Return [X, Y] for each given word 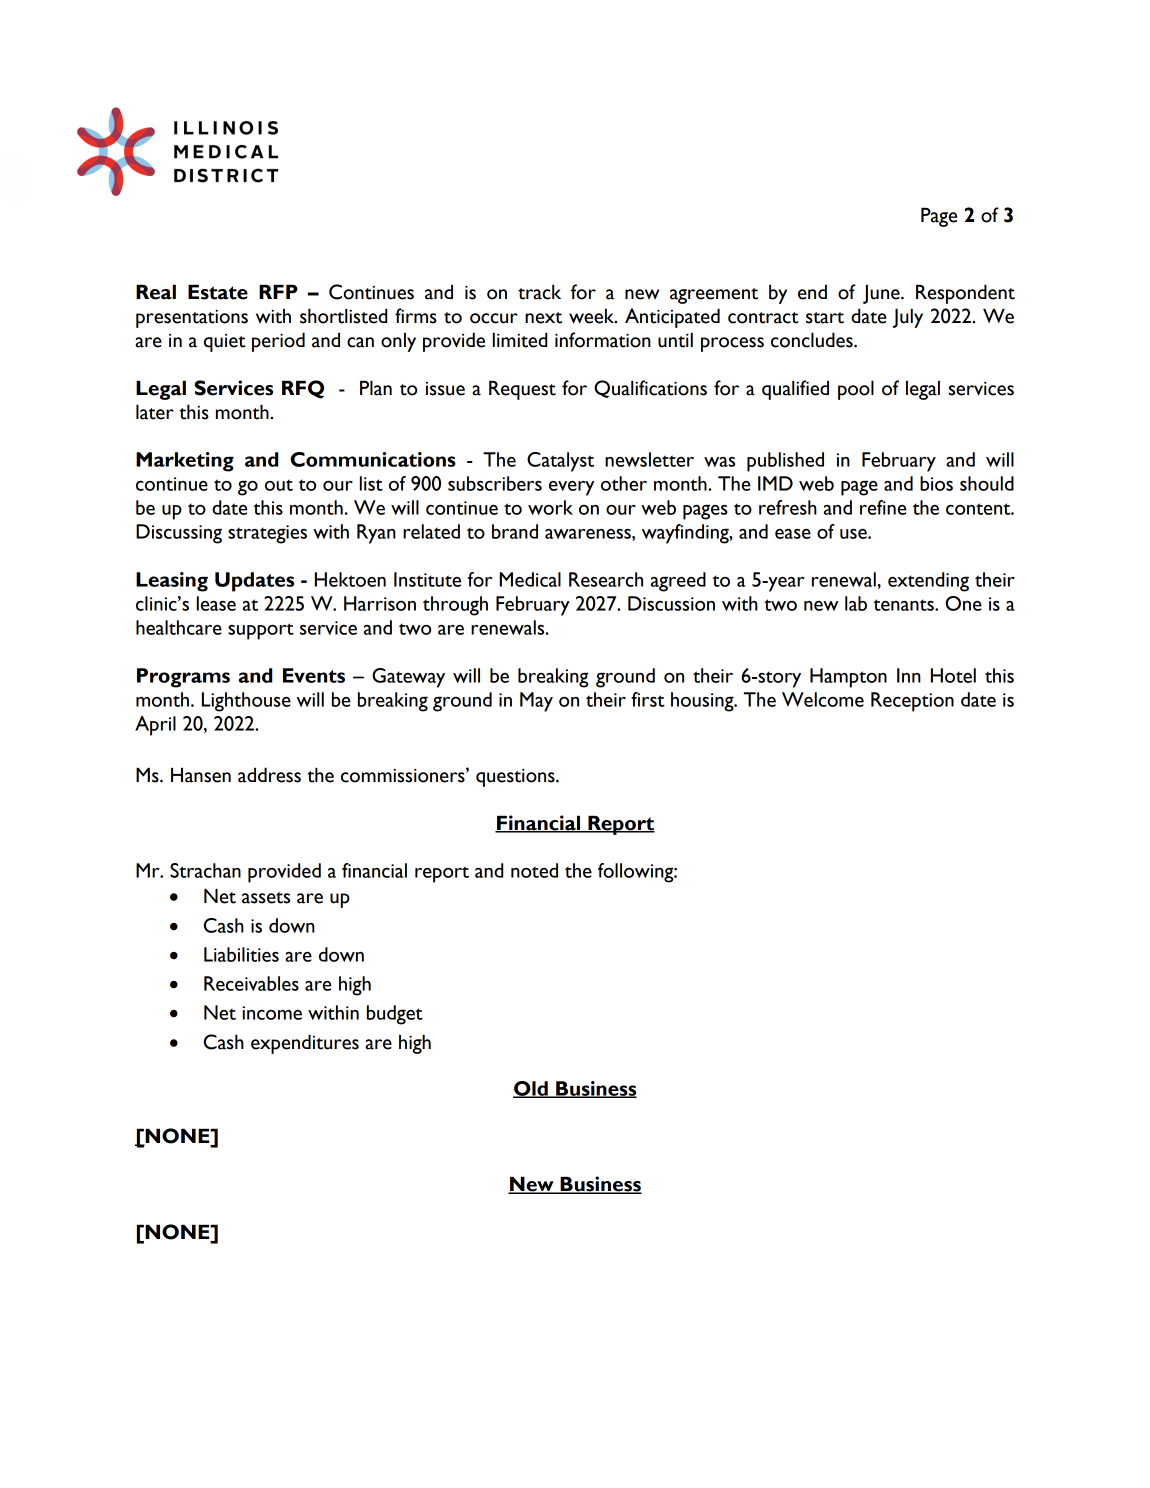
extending [928, 582]
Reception [912, 702]
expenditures [305, 1044]
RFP [278, 291]
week [593, 316]
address [269, 775]
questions [516, 778]
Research [606, 579]
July [908, 318]
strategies [267, 534]
